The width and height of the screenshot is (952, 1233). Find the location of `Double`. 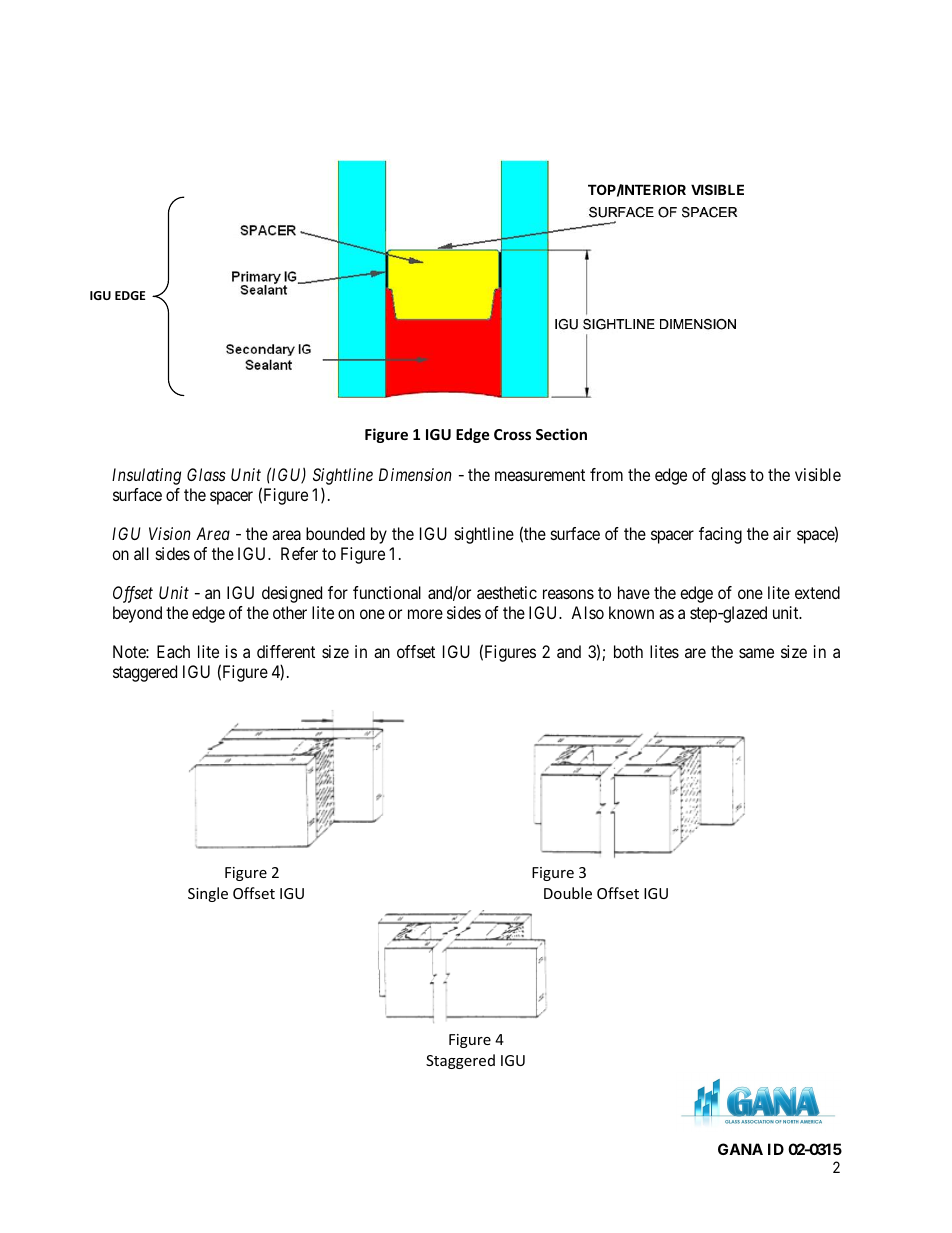

Double is located at coordinates (568, 893).
